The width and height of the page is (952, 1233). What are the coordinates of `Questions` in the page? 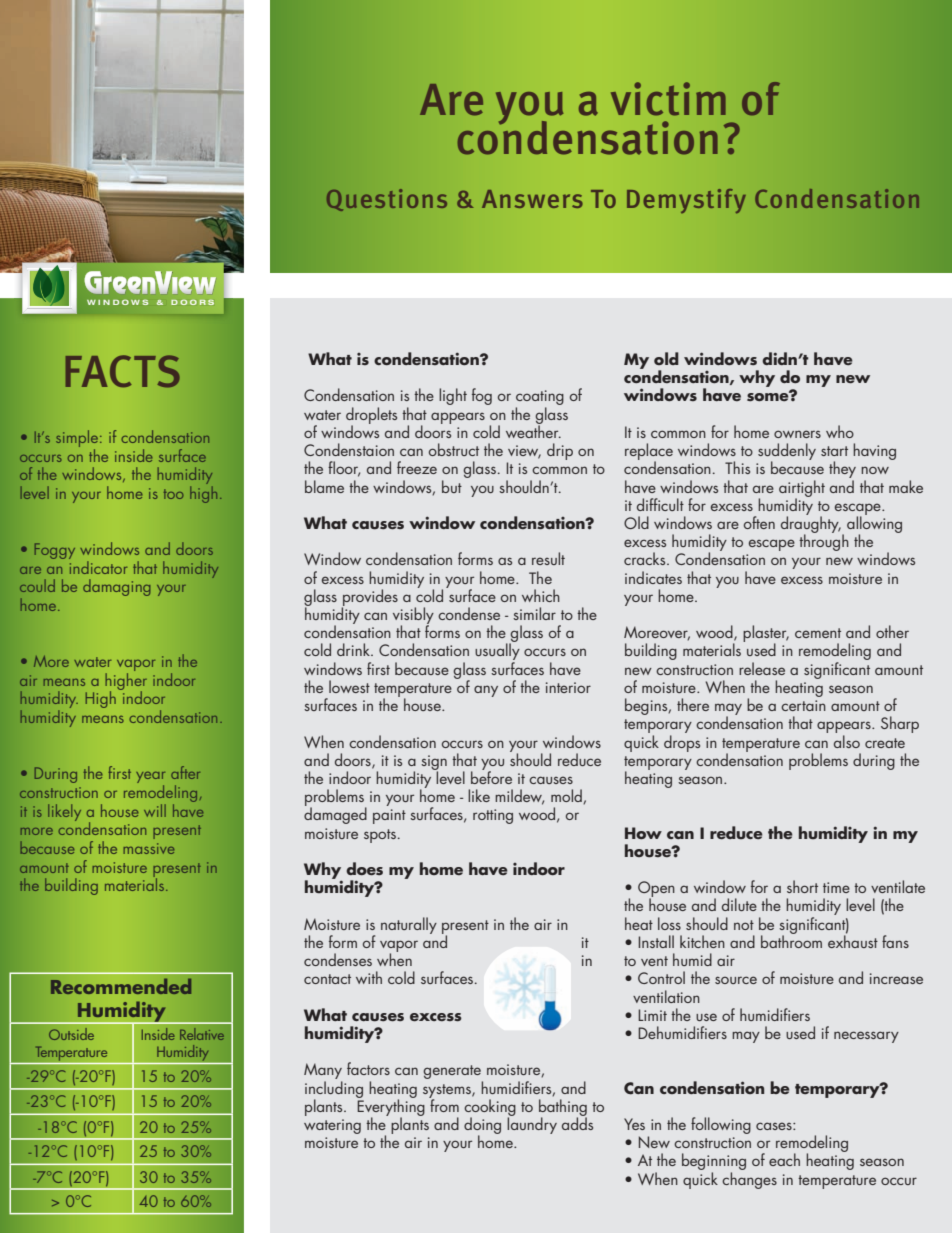 It's located at (387, 200).
